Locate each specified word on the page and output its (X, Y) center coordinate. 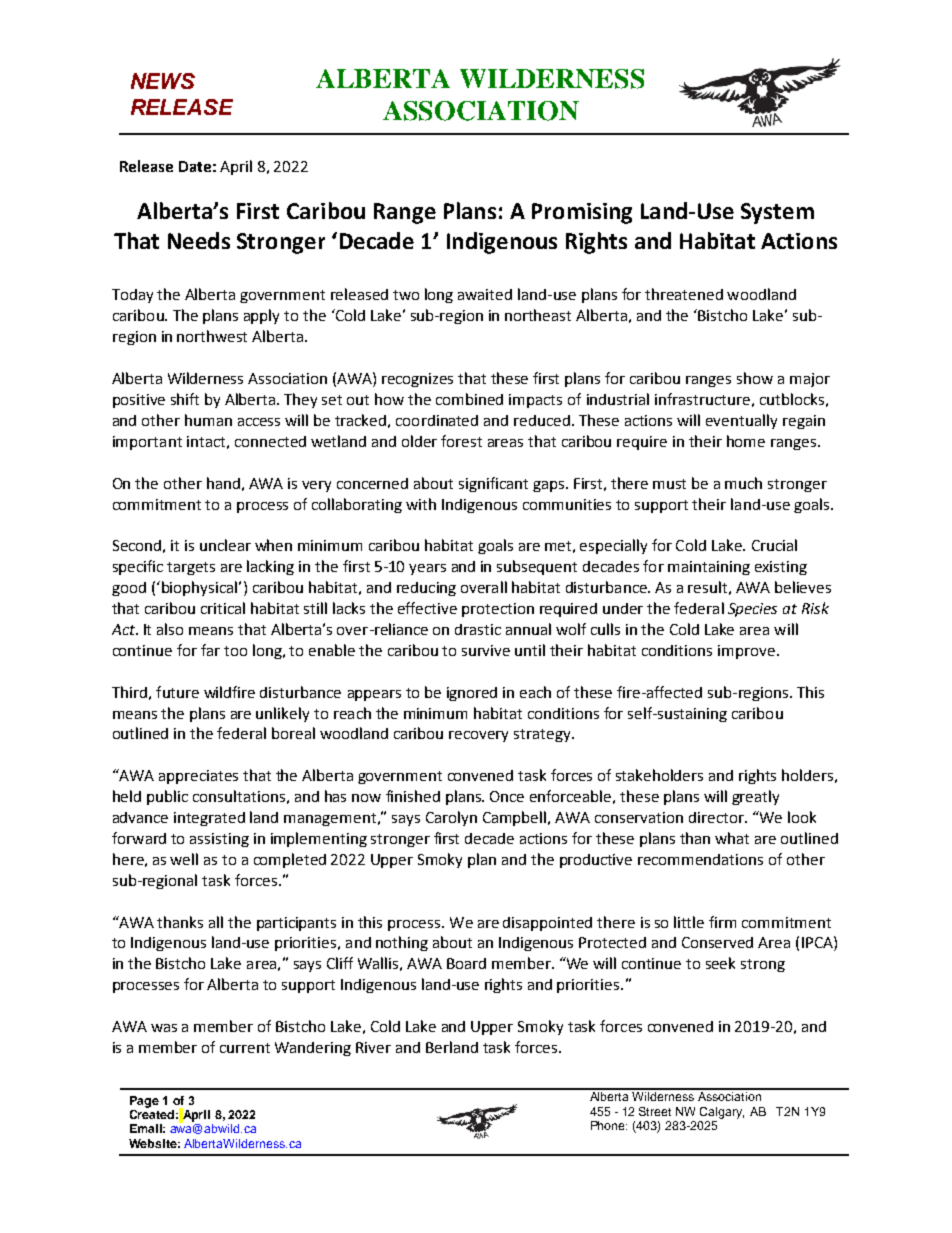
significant (493, 484)
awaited (485, 294)
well (184, 859)
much (743, 483)
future (177, 692)
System (777, 213)
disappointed (547, 924)
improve (746, 652)
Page (144, 1102)
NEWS (163, 81)
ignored (472, 694)
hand (223, 483)
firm (722, 922)
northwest (212, 336)
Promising (582, 213)
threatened (684, 294)
